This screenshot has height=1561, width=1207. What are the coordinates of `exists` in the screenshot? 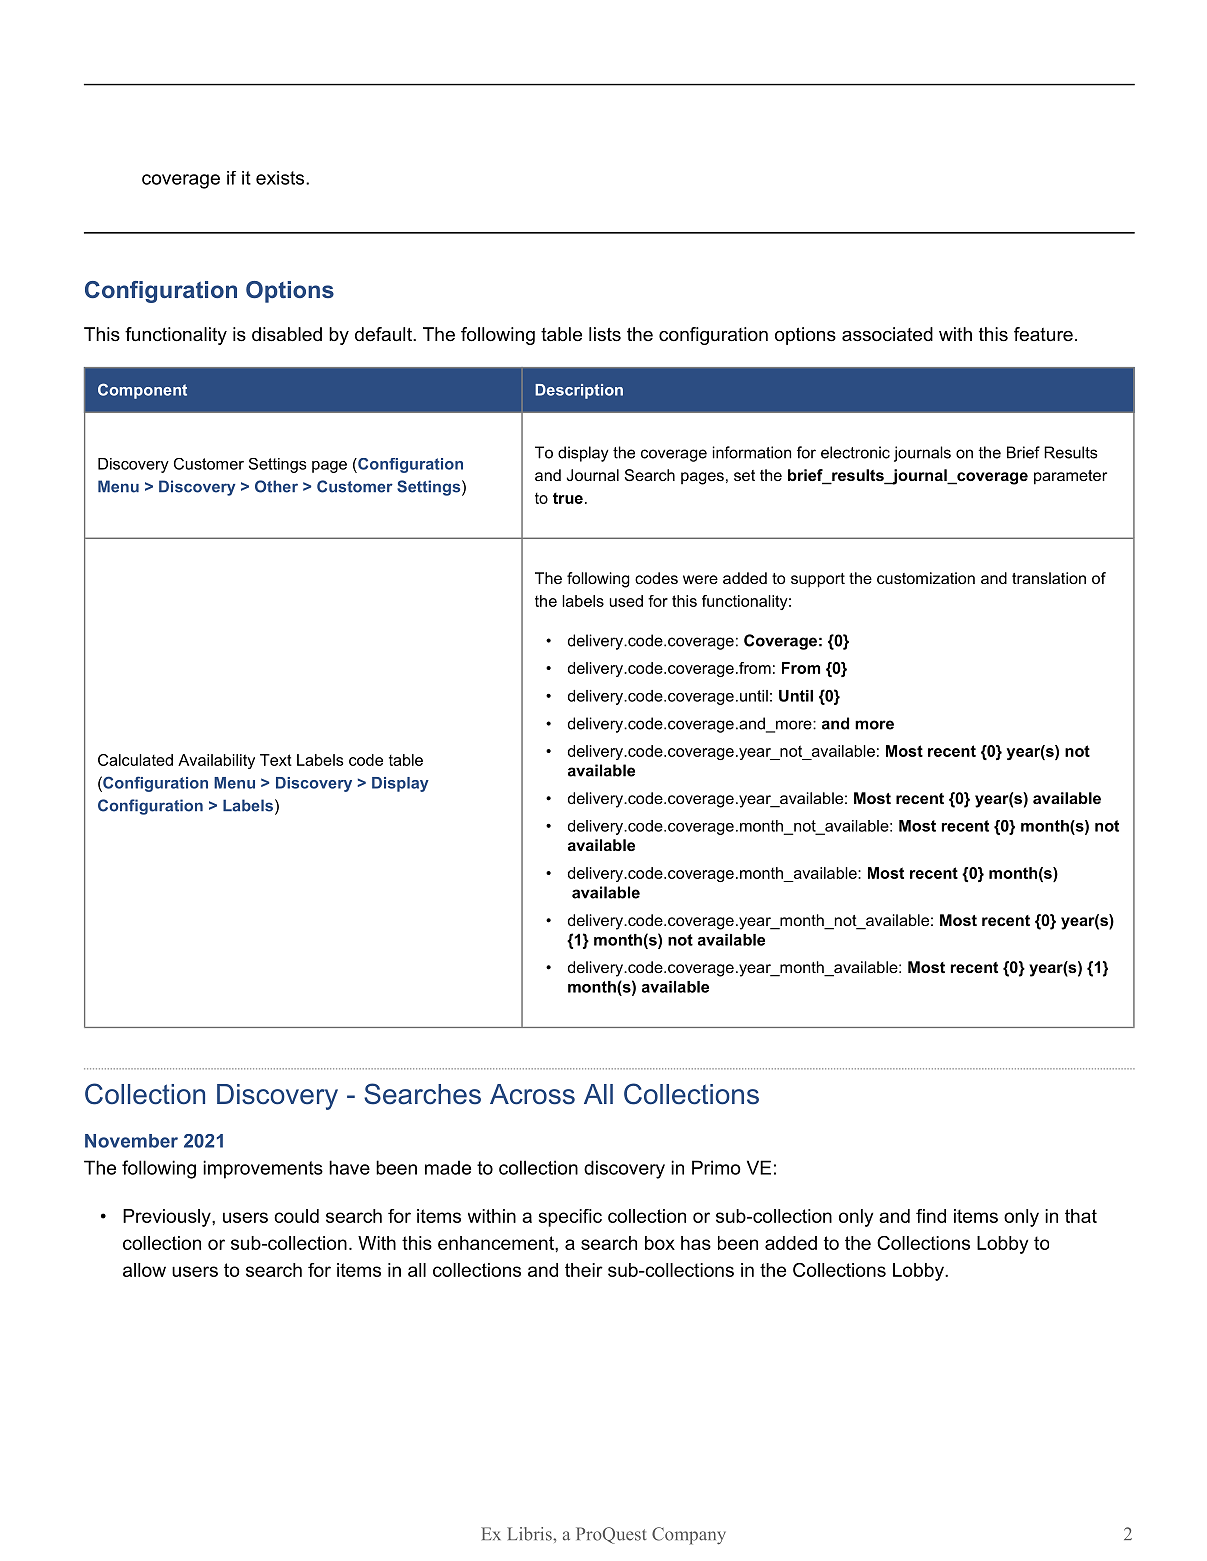 It's located at (281, 178).
